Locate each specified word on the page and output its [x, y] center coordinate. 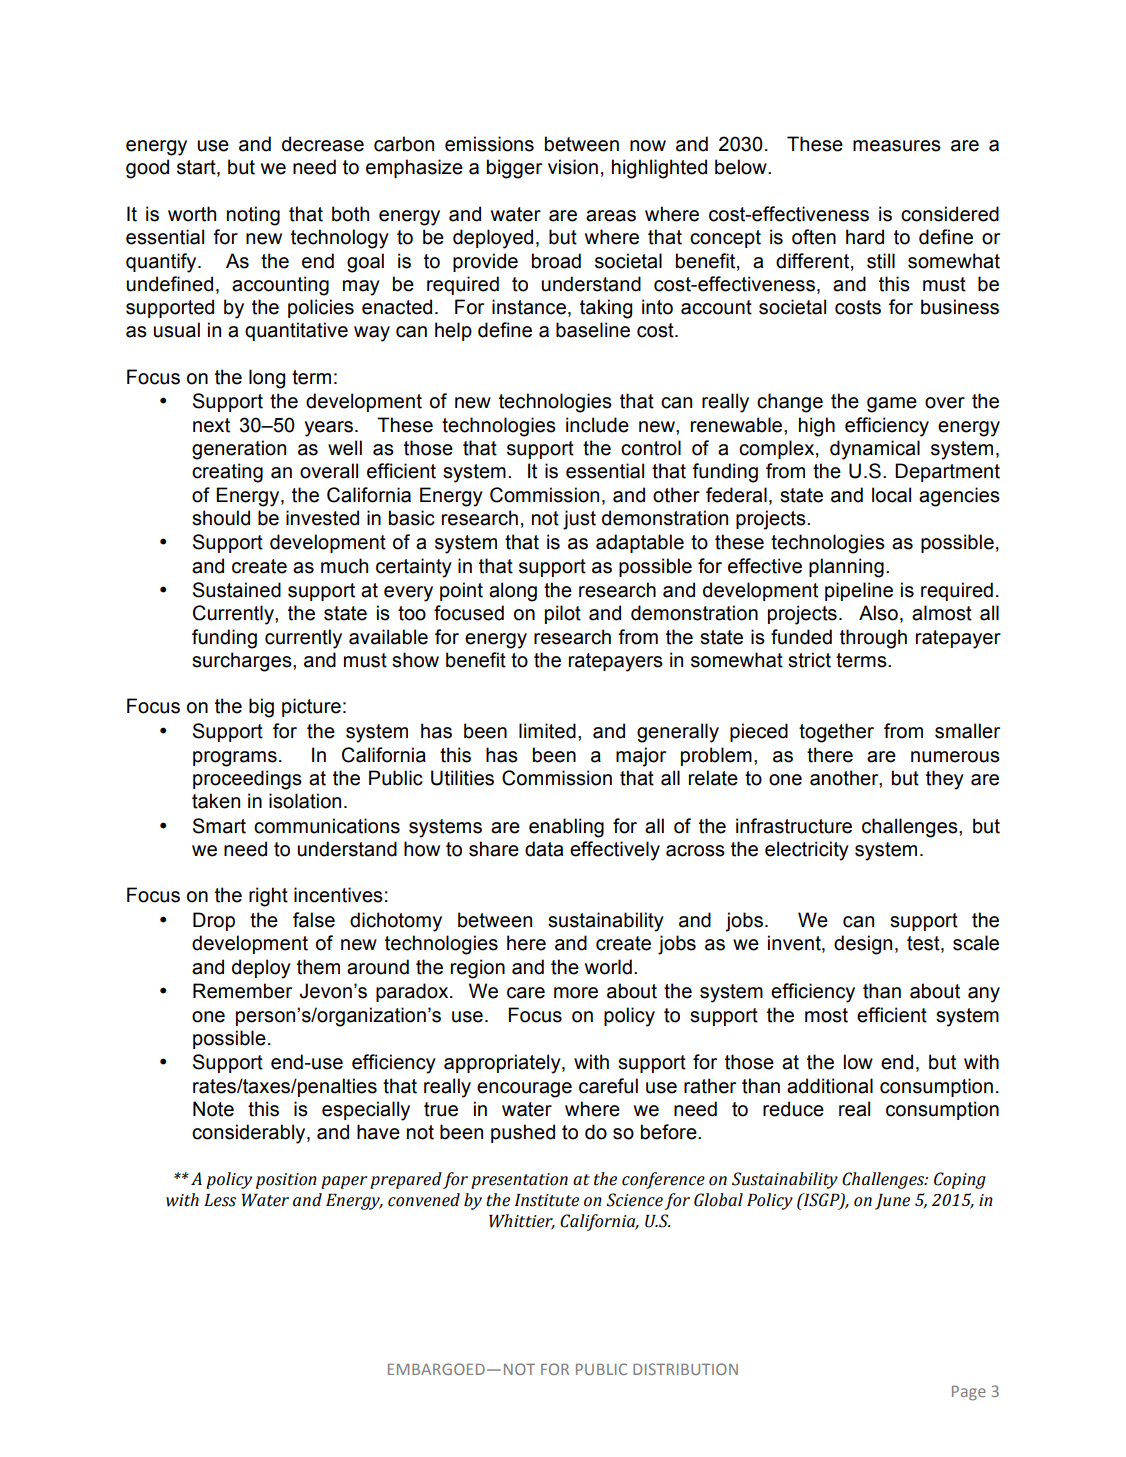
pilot [563, 614]
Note [213, 1109]
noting [253, 216]
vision [573, 167]
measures [897, 146]
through [873, 639]
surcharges [243, 662]
